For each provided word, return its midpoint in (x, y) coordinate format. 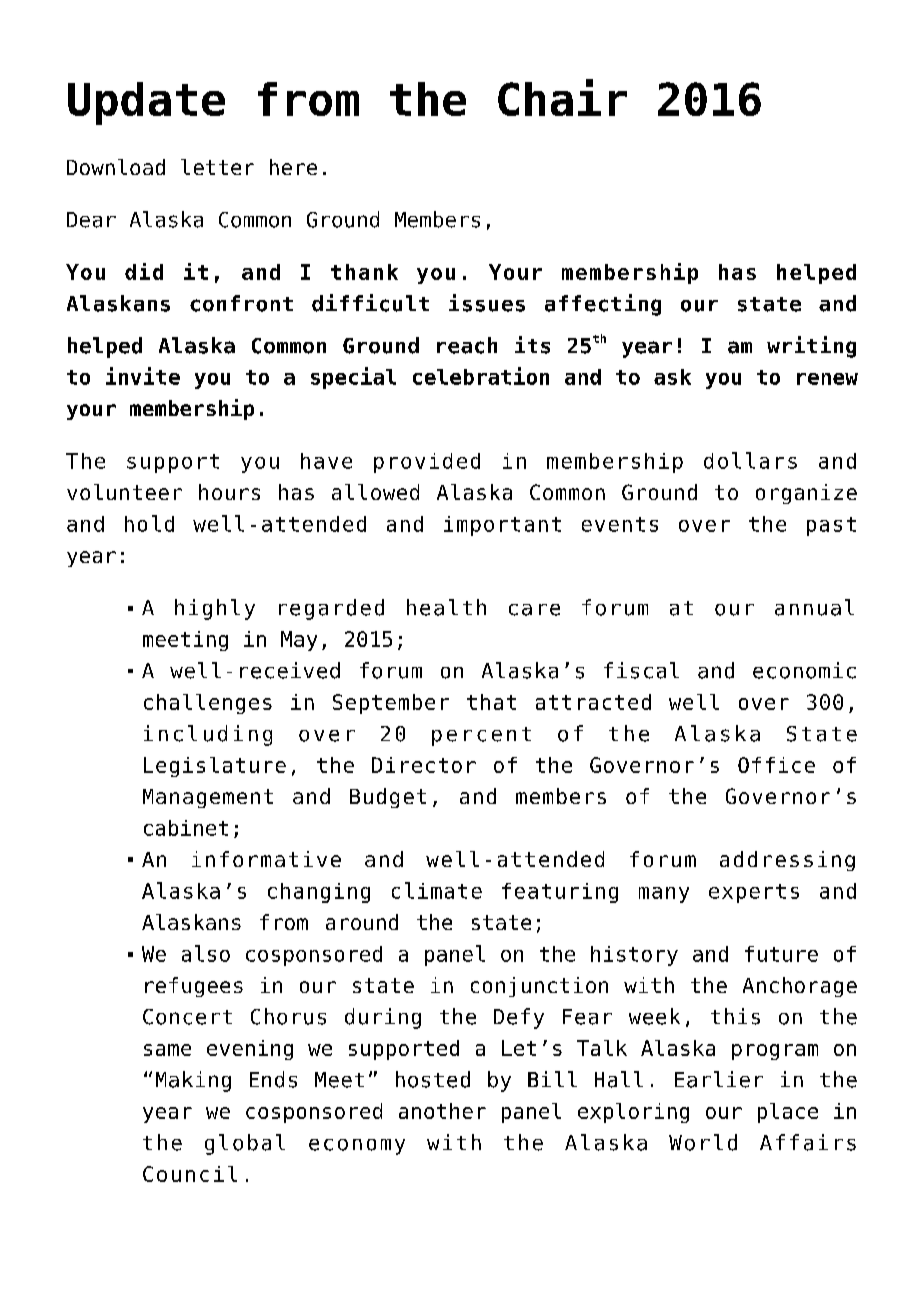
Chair (562, 97)
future (781, 954)
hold (149, 523)
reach (467, 345)
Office (776, 765)
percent (481, 736)
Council (190, 1174)
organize (806, 494)
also (206, 953)
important (502, 526)
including (208, 735)
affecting (603, 305)
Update (146, 103)
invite (143, 376)
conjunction (539, 987)
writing (811, 347)
